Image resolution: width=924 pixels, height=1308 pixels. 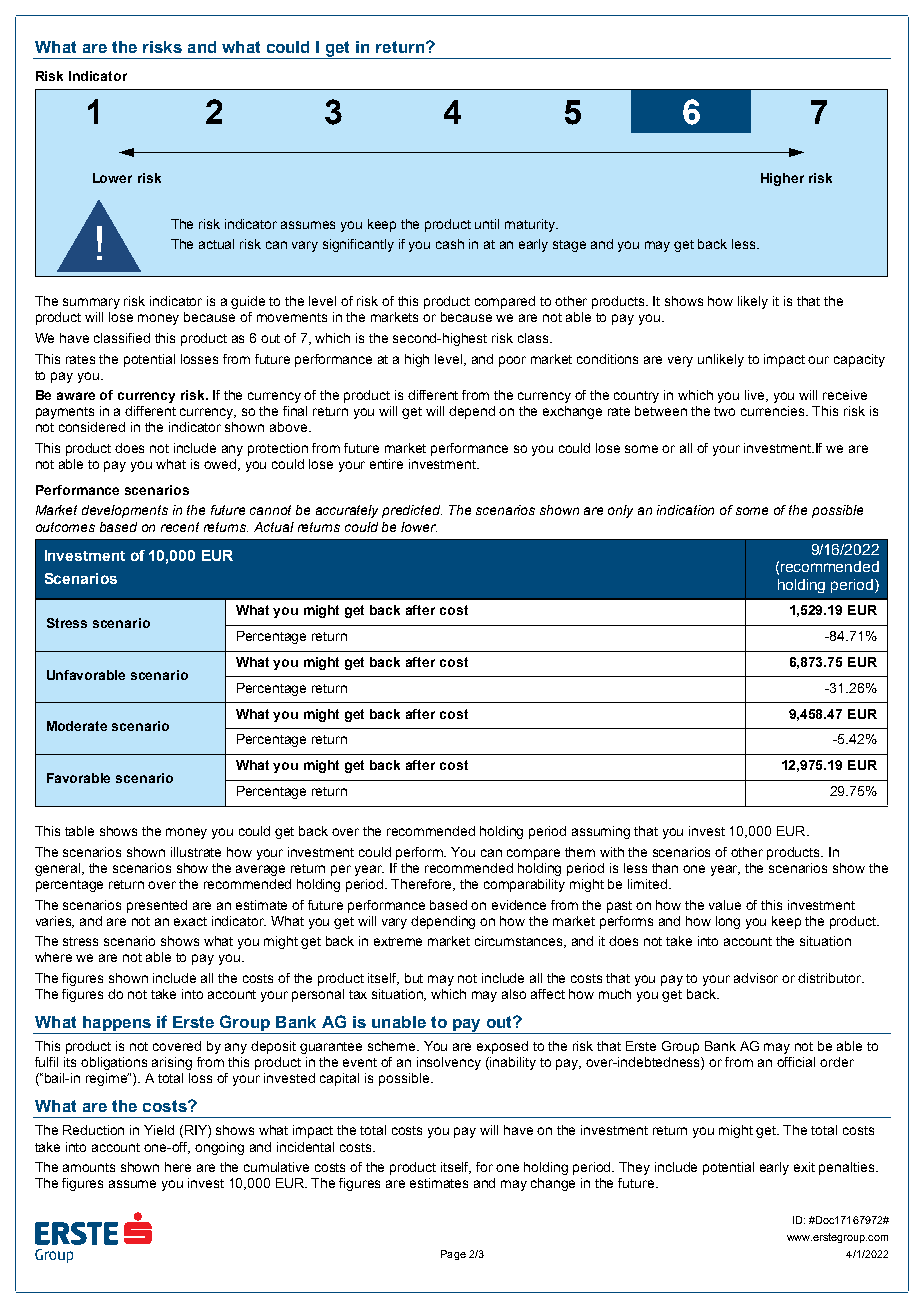 I want to click on cash, so click(x=450, y=244).
